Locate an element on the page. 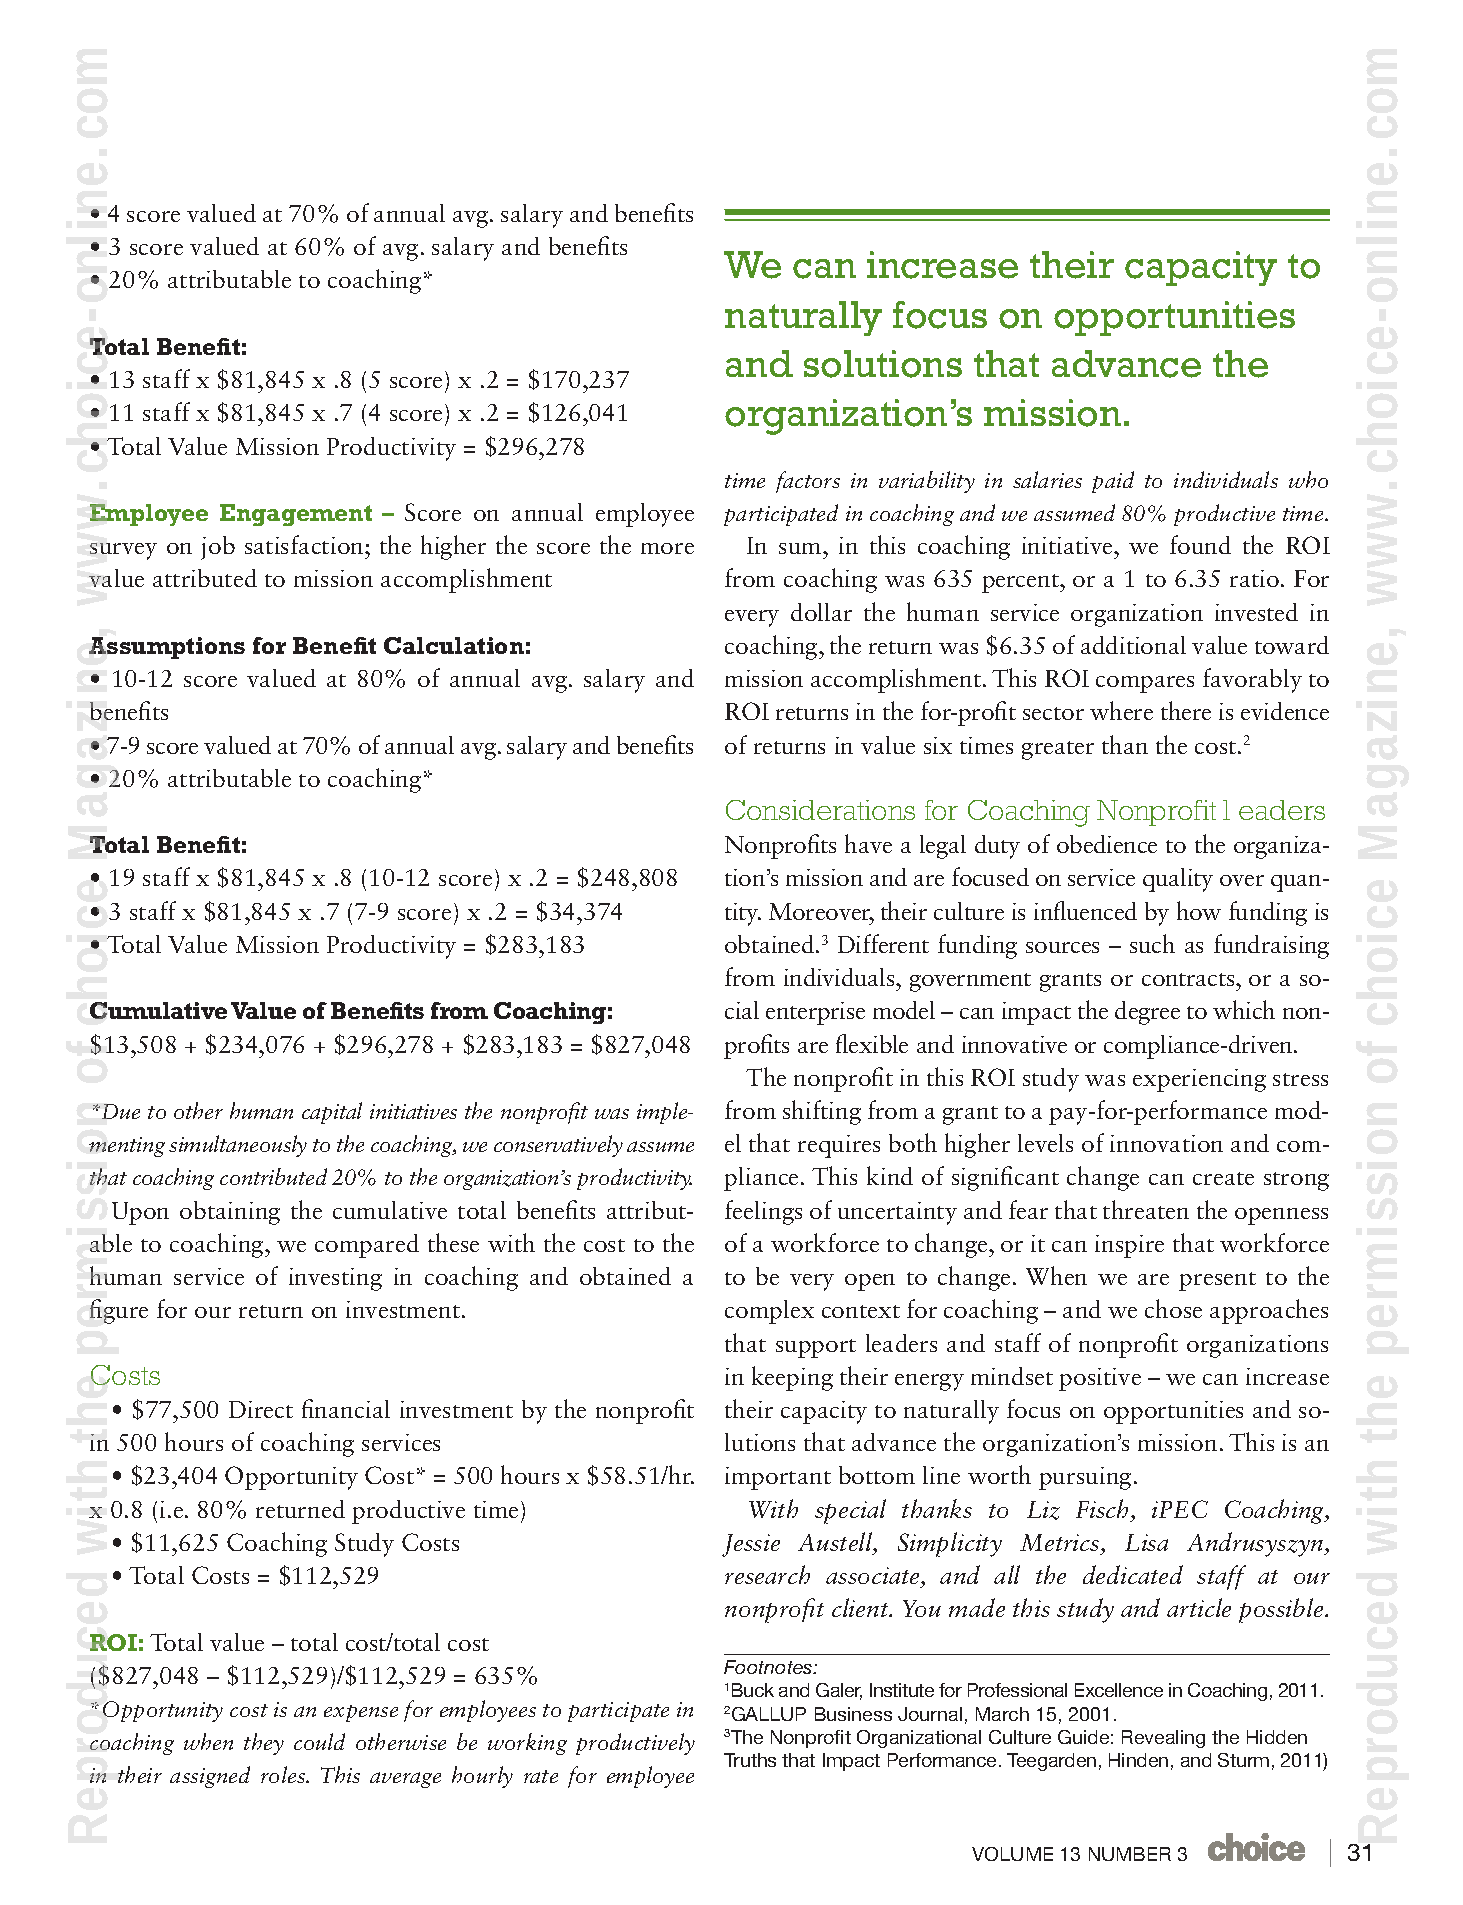 The width and height of the document is (1463, 1905). have is located at coordinates (868, 843).
